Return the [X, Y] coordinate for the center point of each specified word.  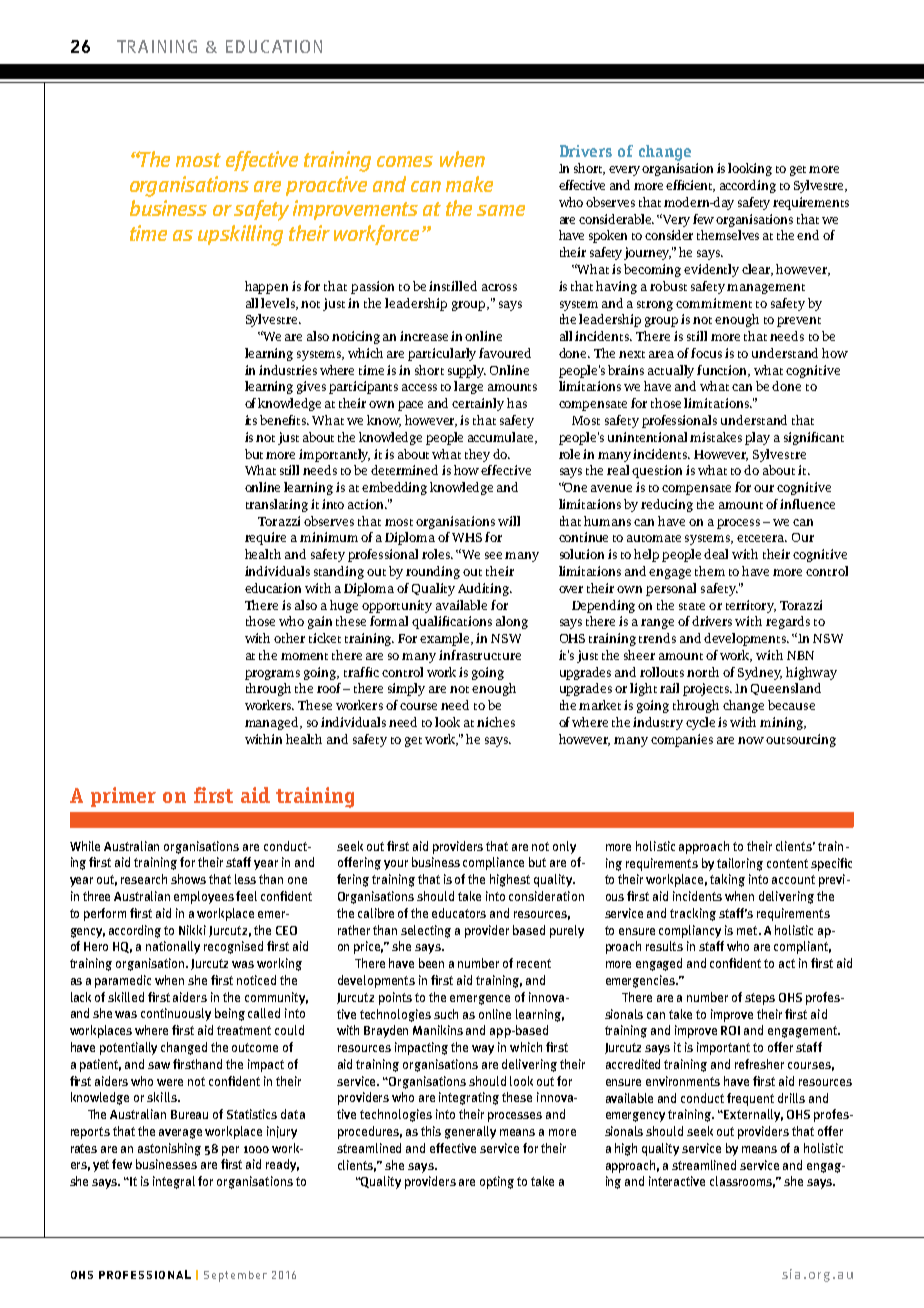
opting [497, 1182]
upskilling [240, 235]
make [469, 184]
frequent [750, 1099]
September [235, 1276]
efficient [690, 186]
